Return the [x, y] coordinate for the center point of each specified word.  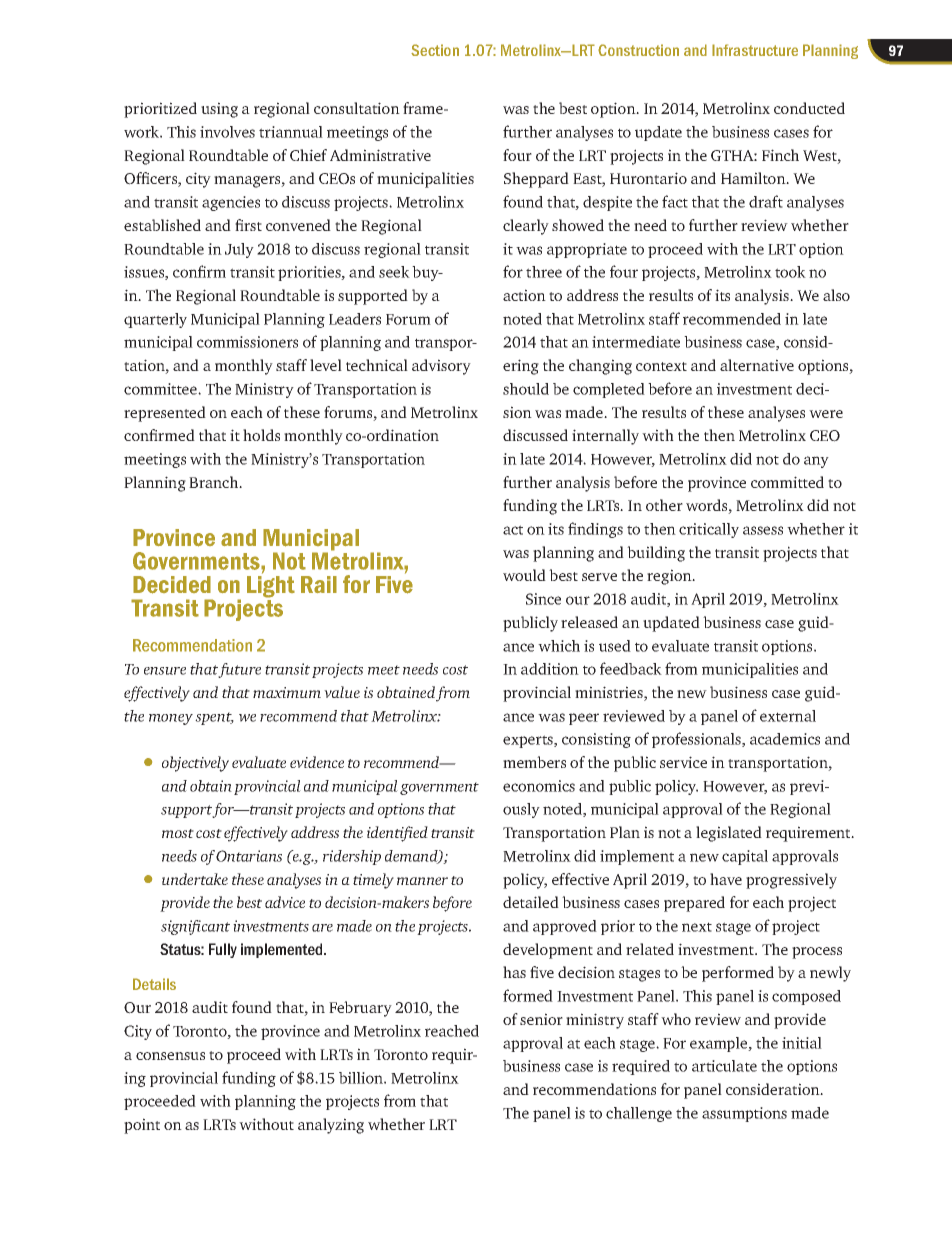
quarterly [155, 320]
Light [271, 585]
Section [435, 50]
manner [422, 881]
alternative [757, 365]
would [524, 575]
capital [745, 857]
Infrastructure [755, 50]
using [219, 110]
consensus [170, 1056]
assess [763, 530]
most [178, 833]
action [524, 295]
